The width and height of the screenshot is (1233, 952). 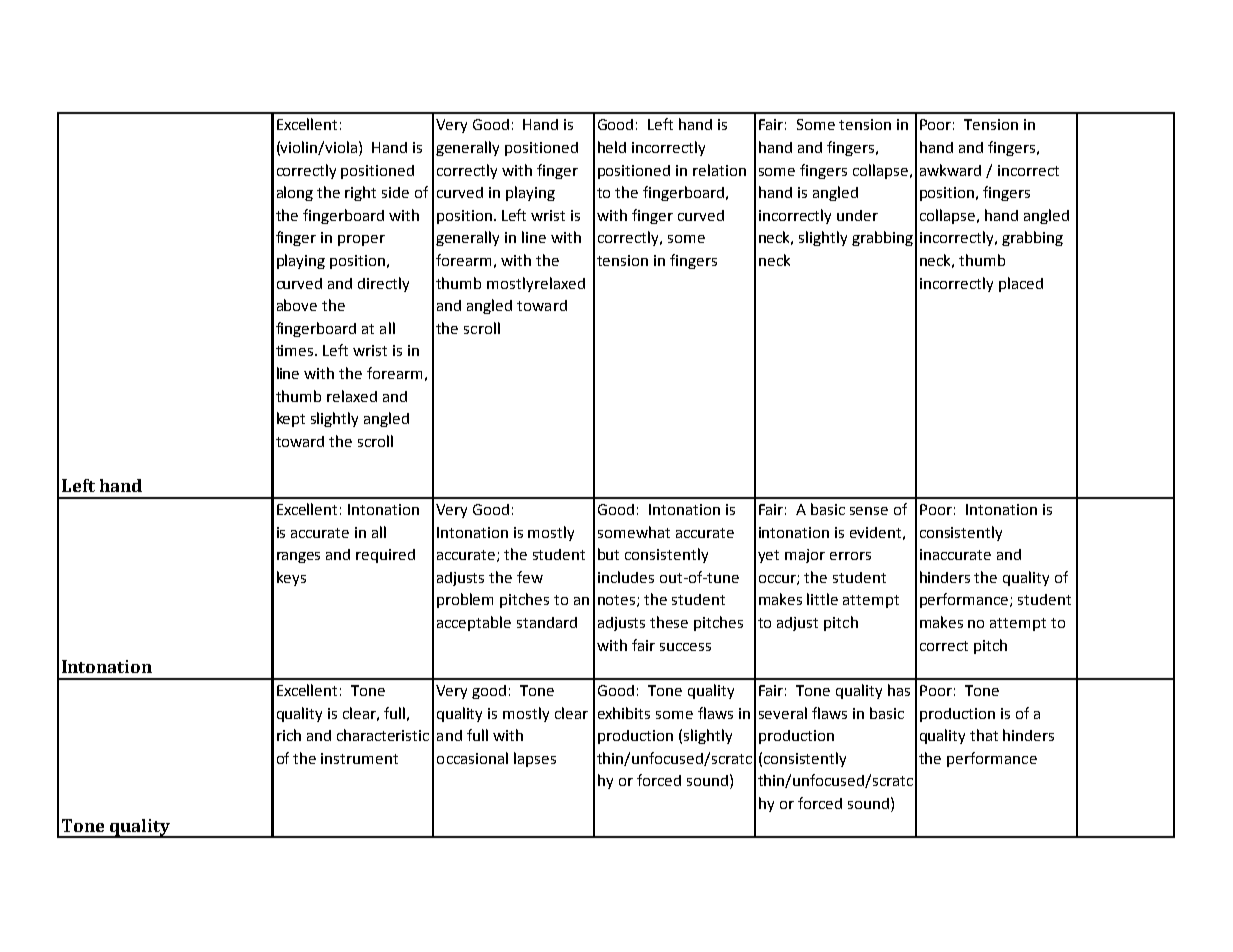 I want to click on errors, so click(x=850, y=556).
